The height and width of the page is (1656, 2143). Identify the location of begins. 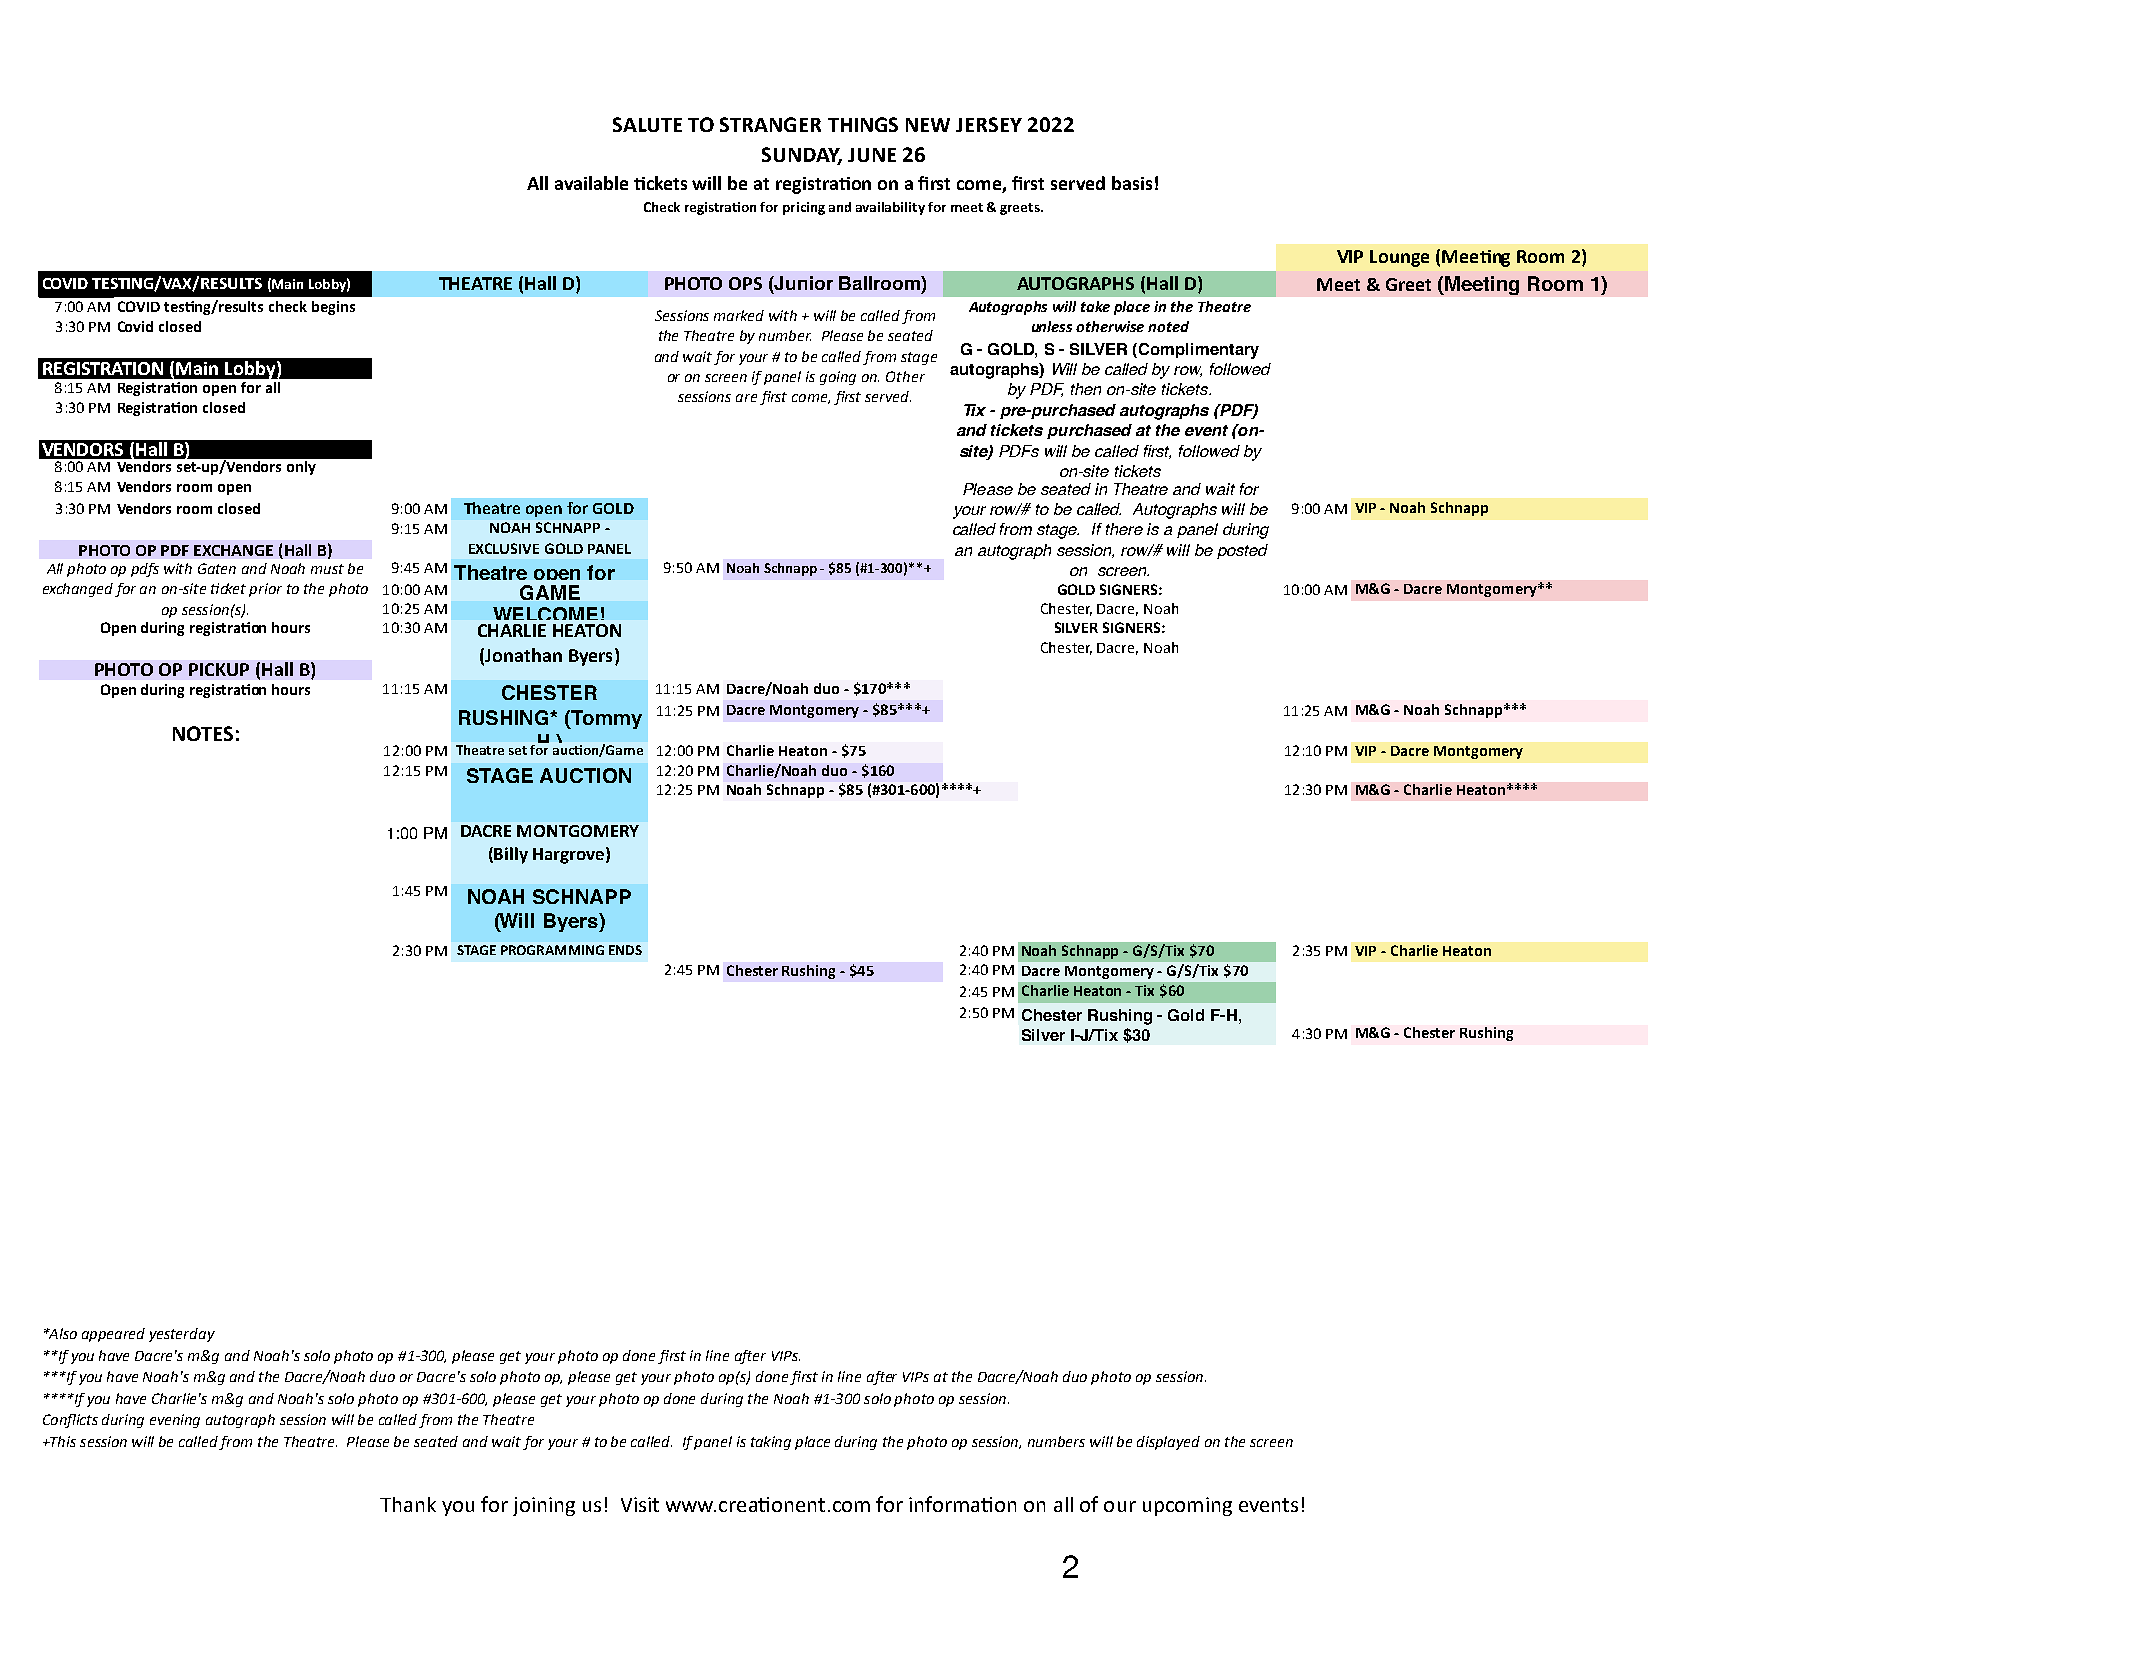
(333, 308).
